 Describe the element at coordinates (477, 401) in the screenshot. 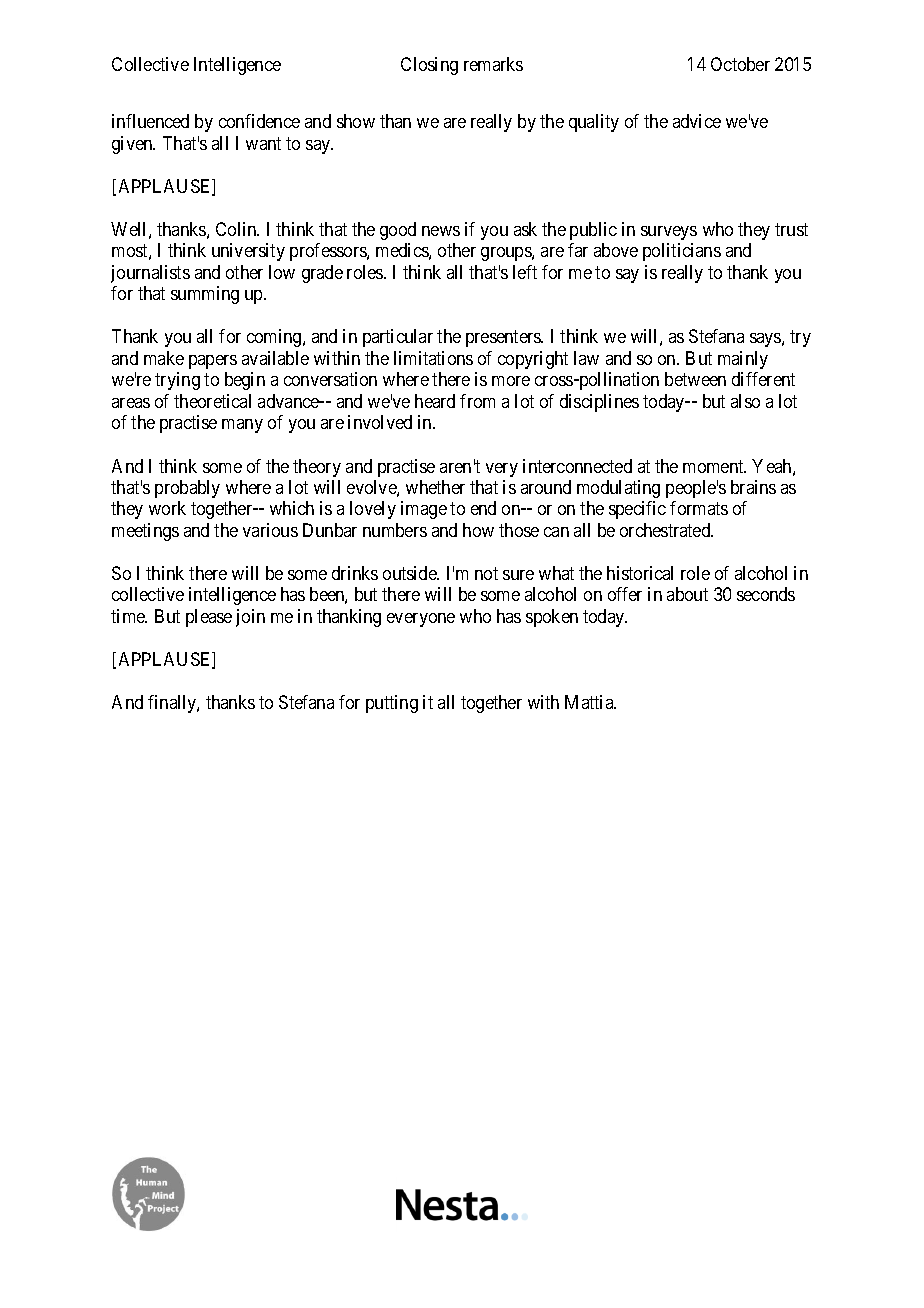

I see `from` at that location.
